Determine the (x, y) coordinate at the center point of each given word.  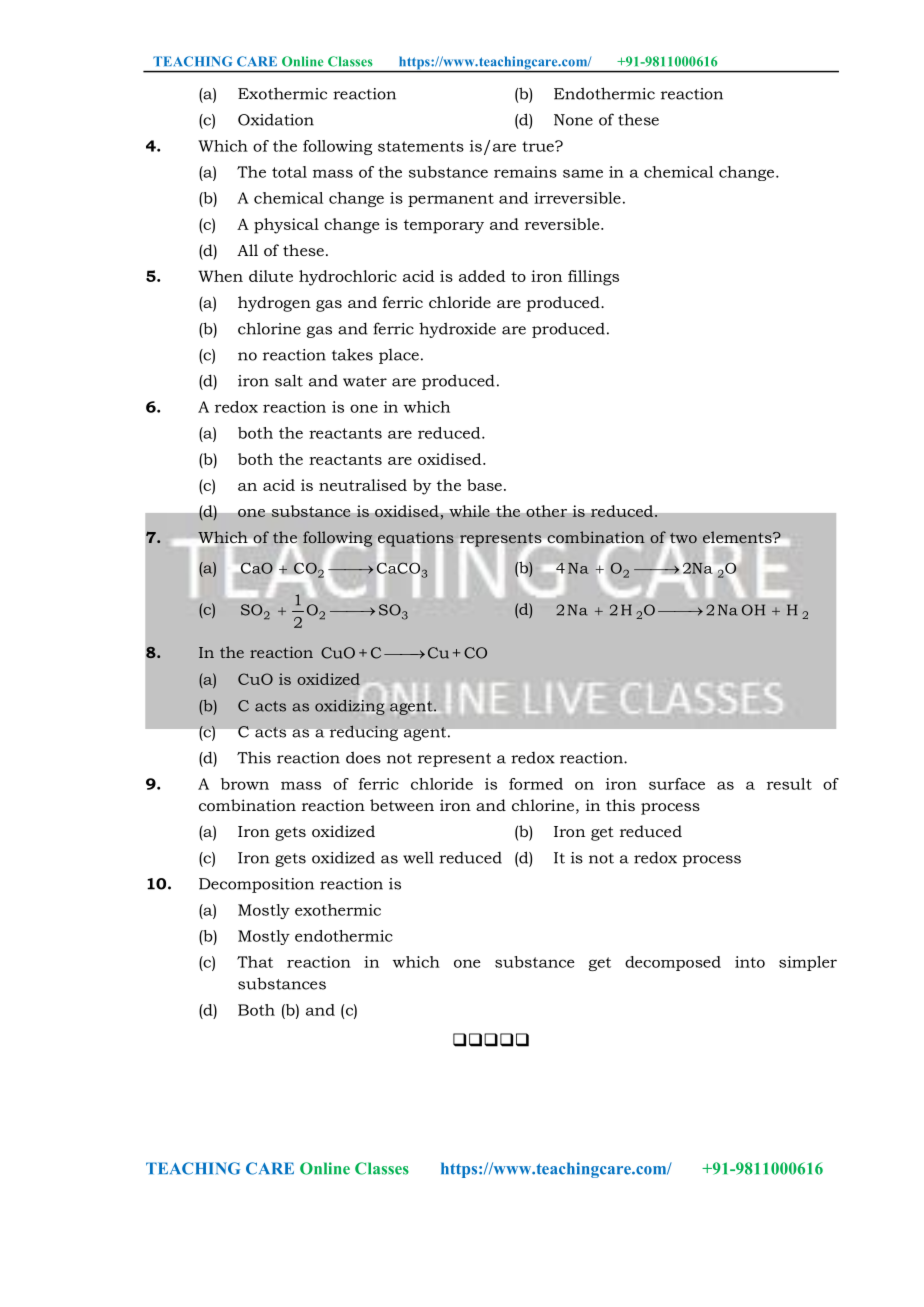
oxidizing (350, 706)
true (539, 146)
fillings (593, 278)
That (255, 962)
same (583, 173)
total (289, 172)
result (789, 784)
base (484, 485)
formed (536, 784)
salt (289, 380)
